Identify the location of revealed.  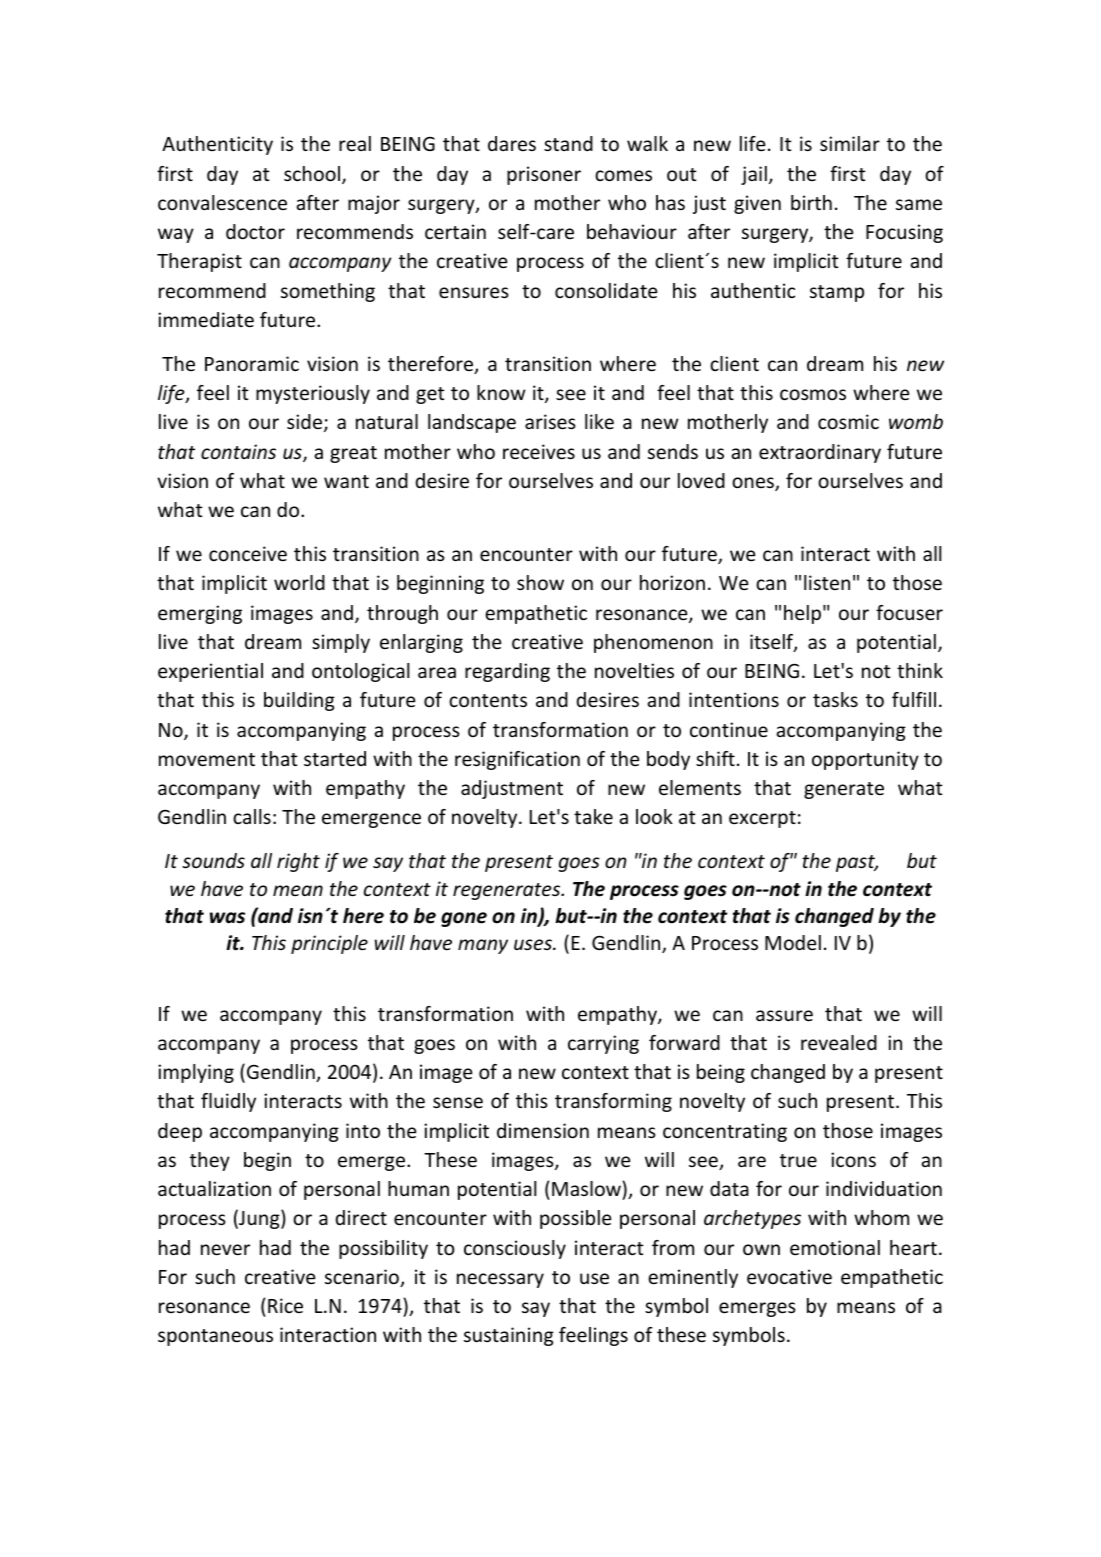
(839, 1042).
